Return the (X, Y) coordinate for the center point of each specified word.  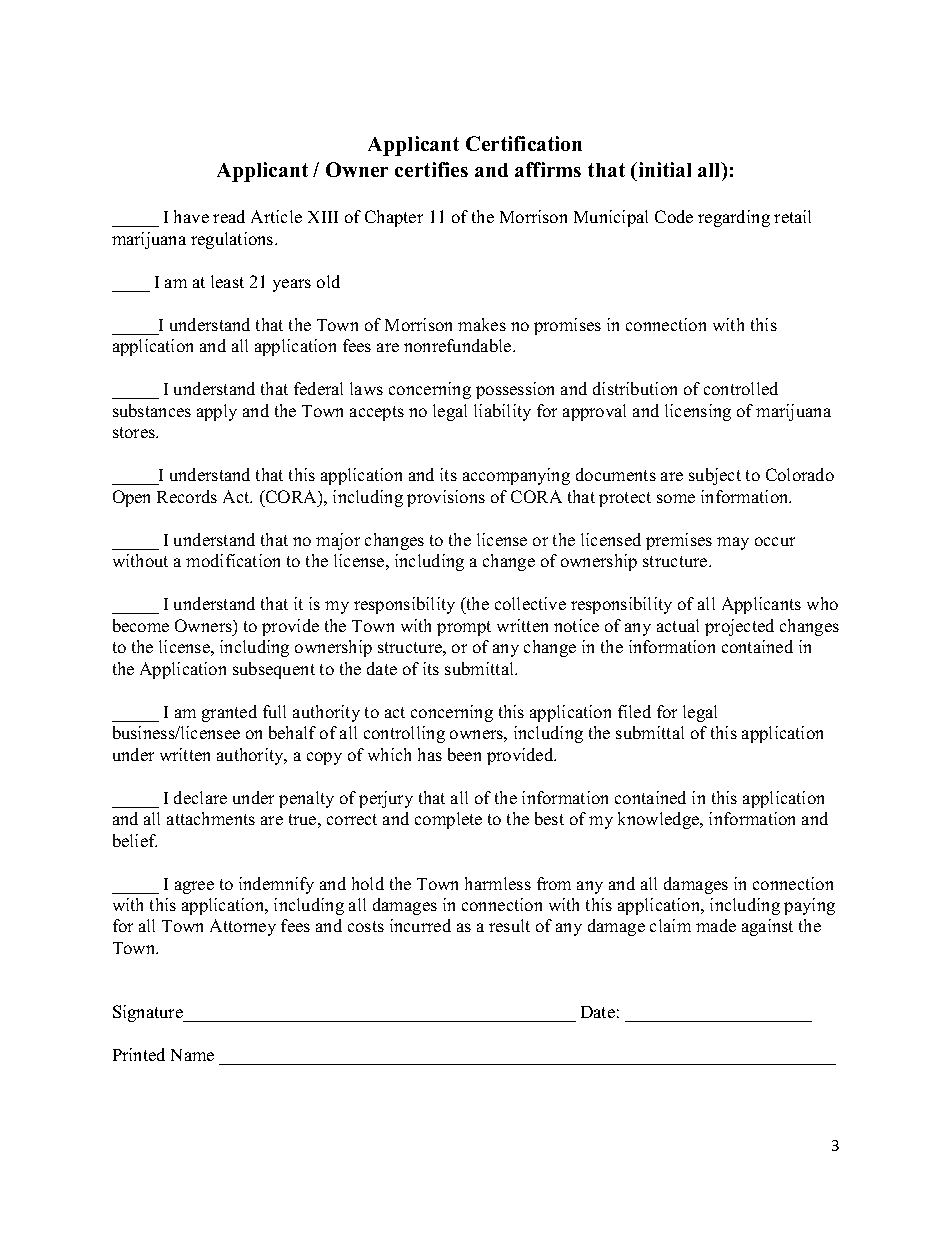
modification (233, 560)
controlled (741, 388)
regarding (734, 218)
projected (739, 627)
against (767, 927)
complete (448, 820)
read (229, 216)
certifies (431, 169)
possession (515, 390)
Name (192, 1055)
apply (217, 412)
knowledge (660, 820)
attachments (211, 818)
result (509, 925)
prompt (464, 628)
